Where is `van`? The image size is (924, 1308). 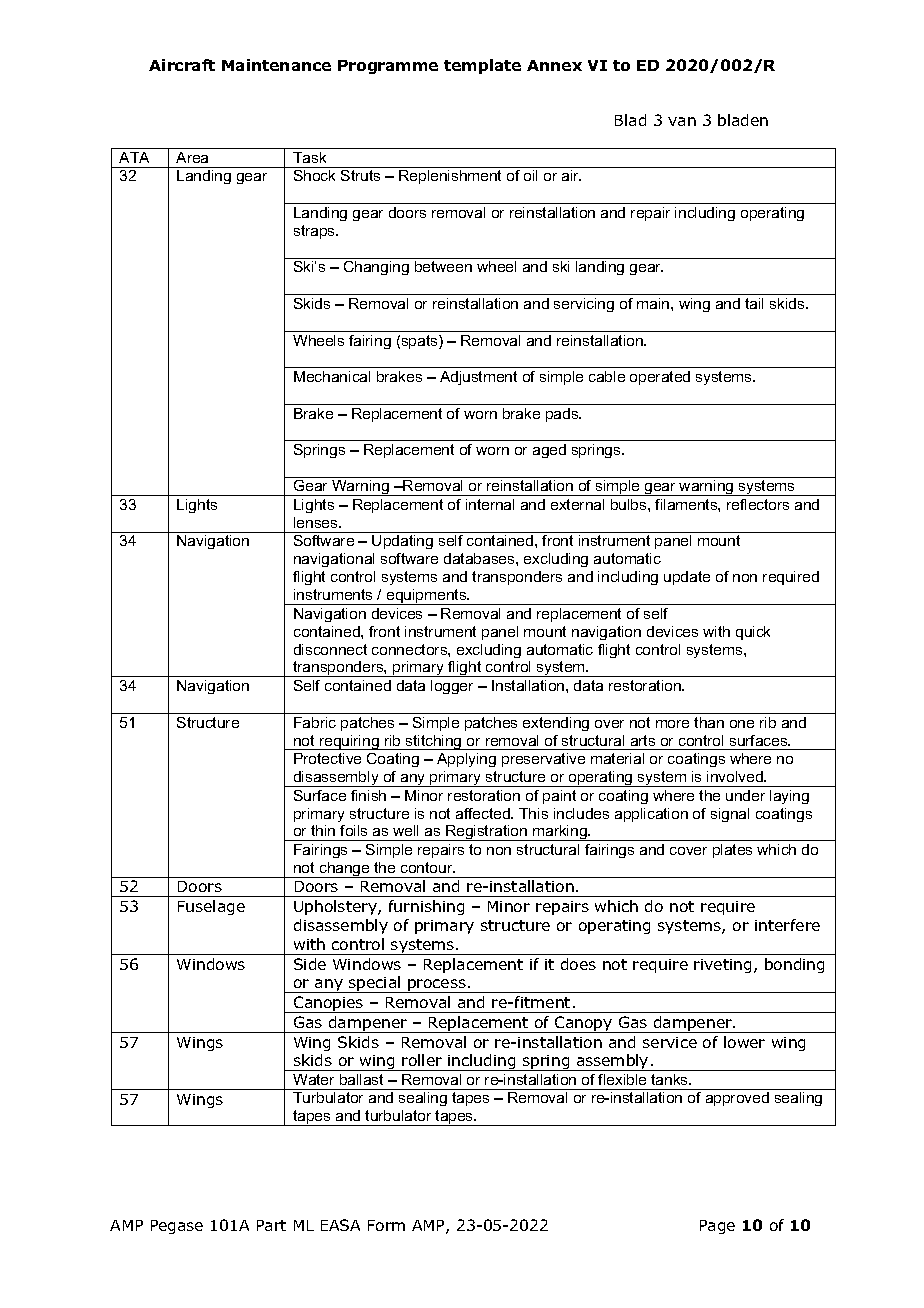
van is located at coordinates (682, 121).
